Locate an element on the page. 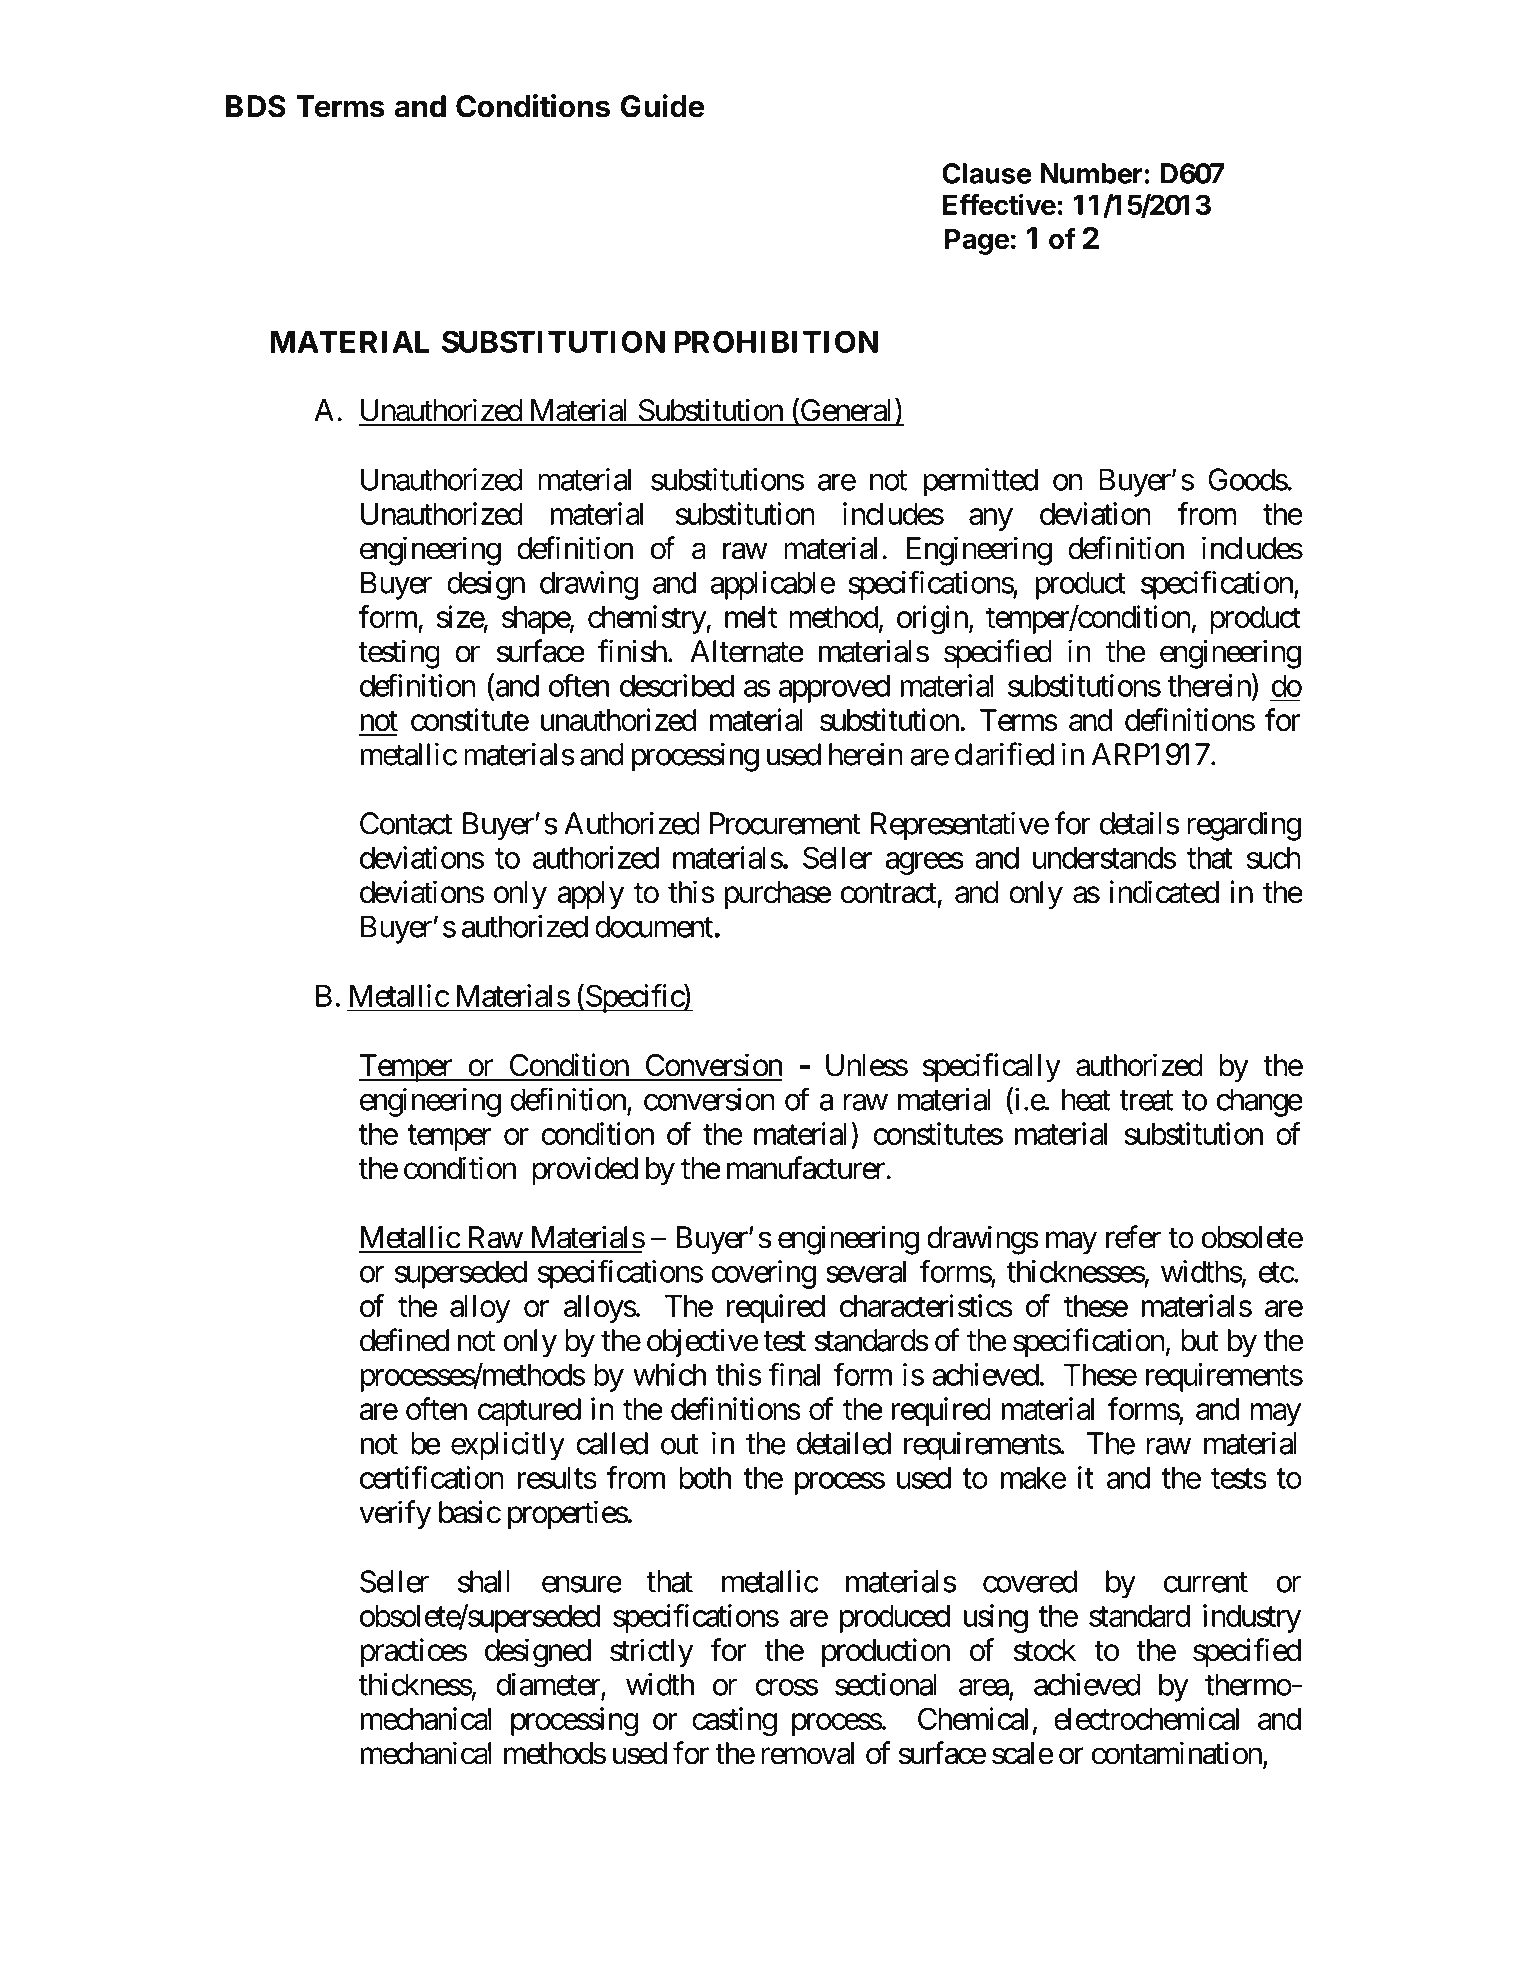 This image has width=1524, height=1972. BDS is located at coordinates (256, 106).
